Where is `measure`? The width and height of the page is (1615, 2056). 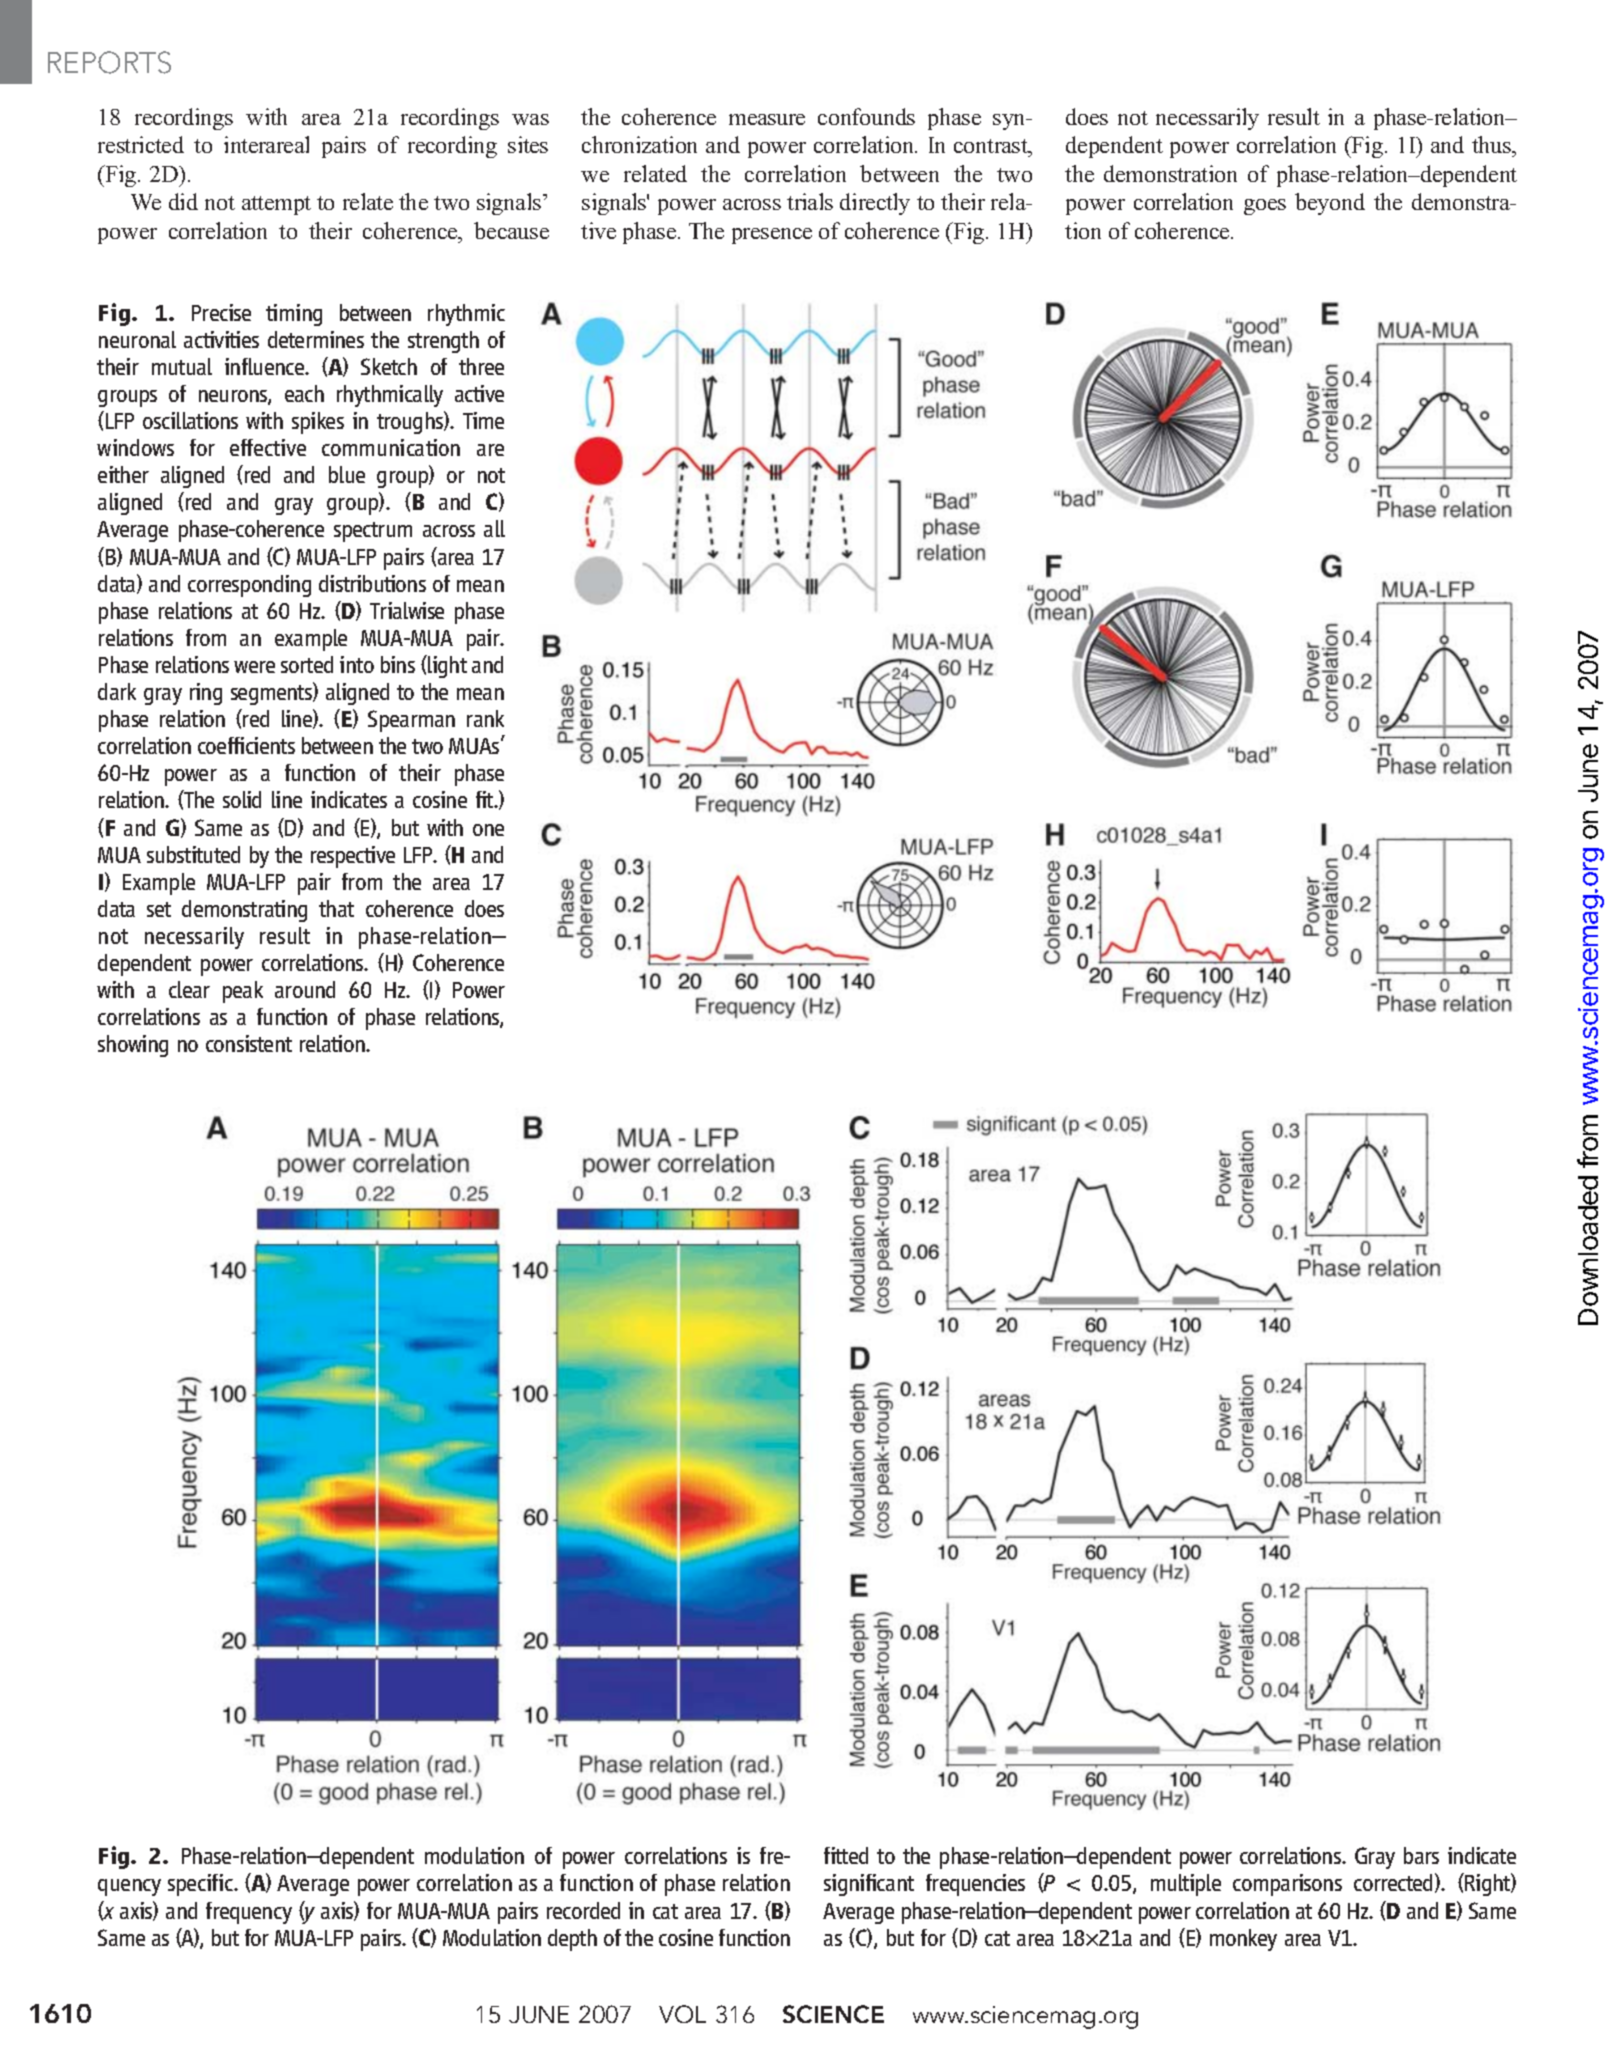
measure is located at coordinates (767, 119).
